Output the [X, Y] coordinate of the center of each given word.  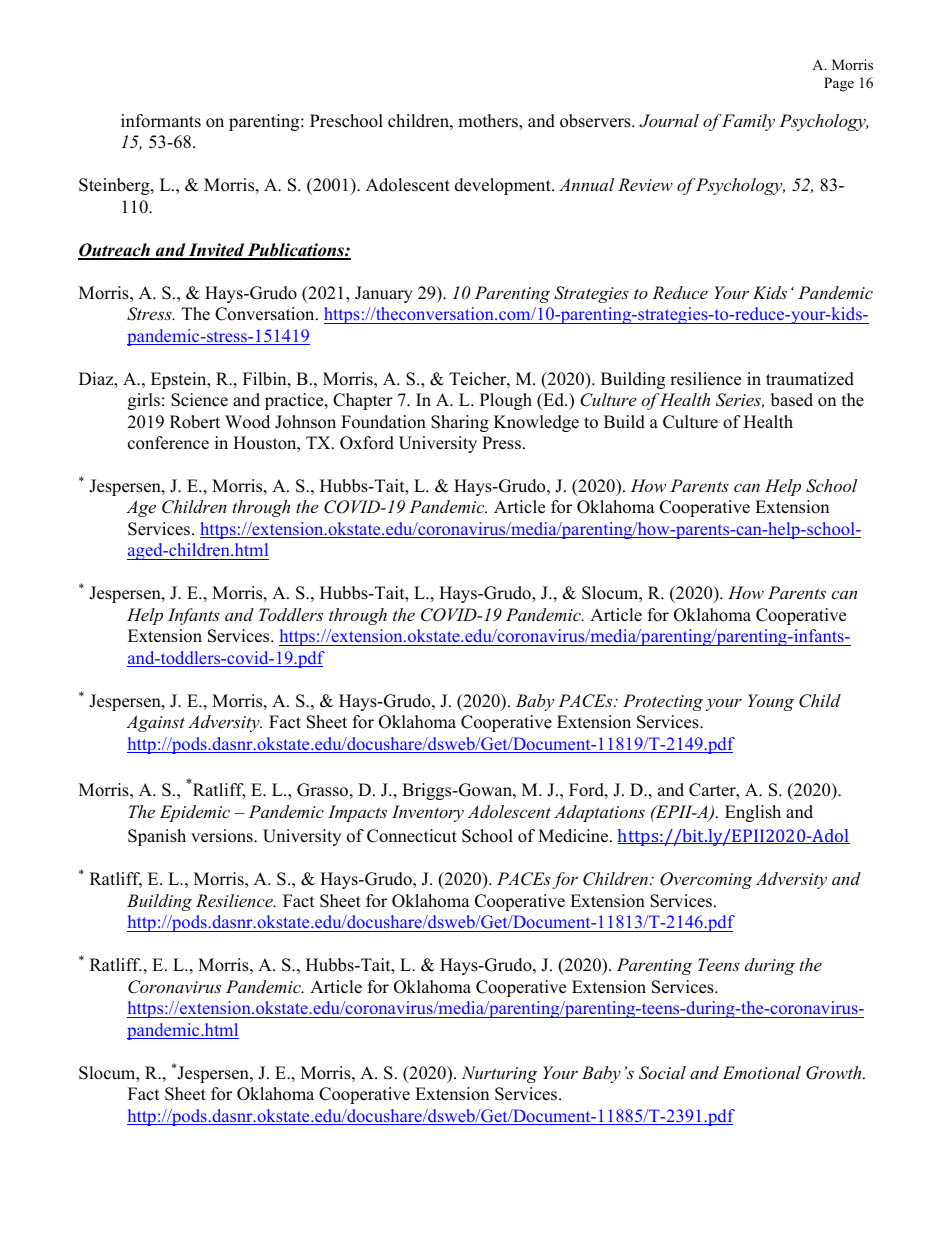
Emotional [761, 1072]
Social [662, 1073]
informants [161, 121]
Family [748, 122]
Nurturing [499, 1074]
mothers [489, 122]
